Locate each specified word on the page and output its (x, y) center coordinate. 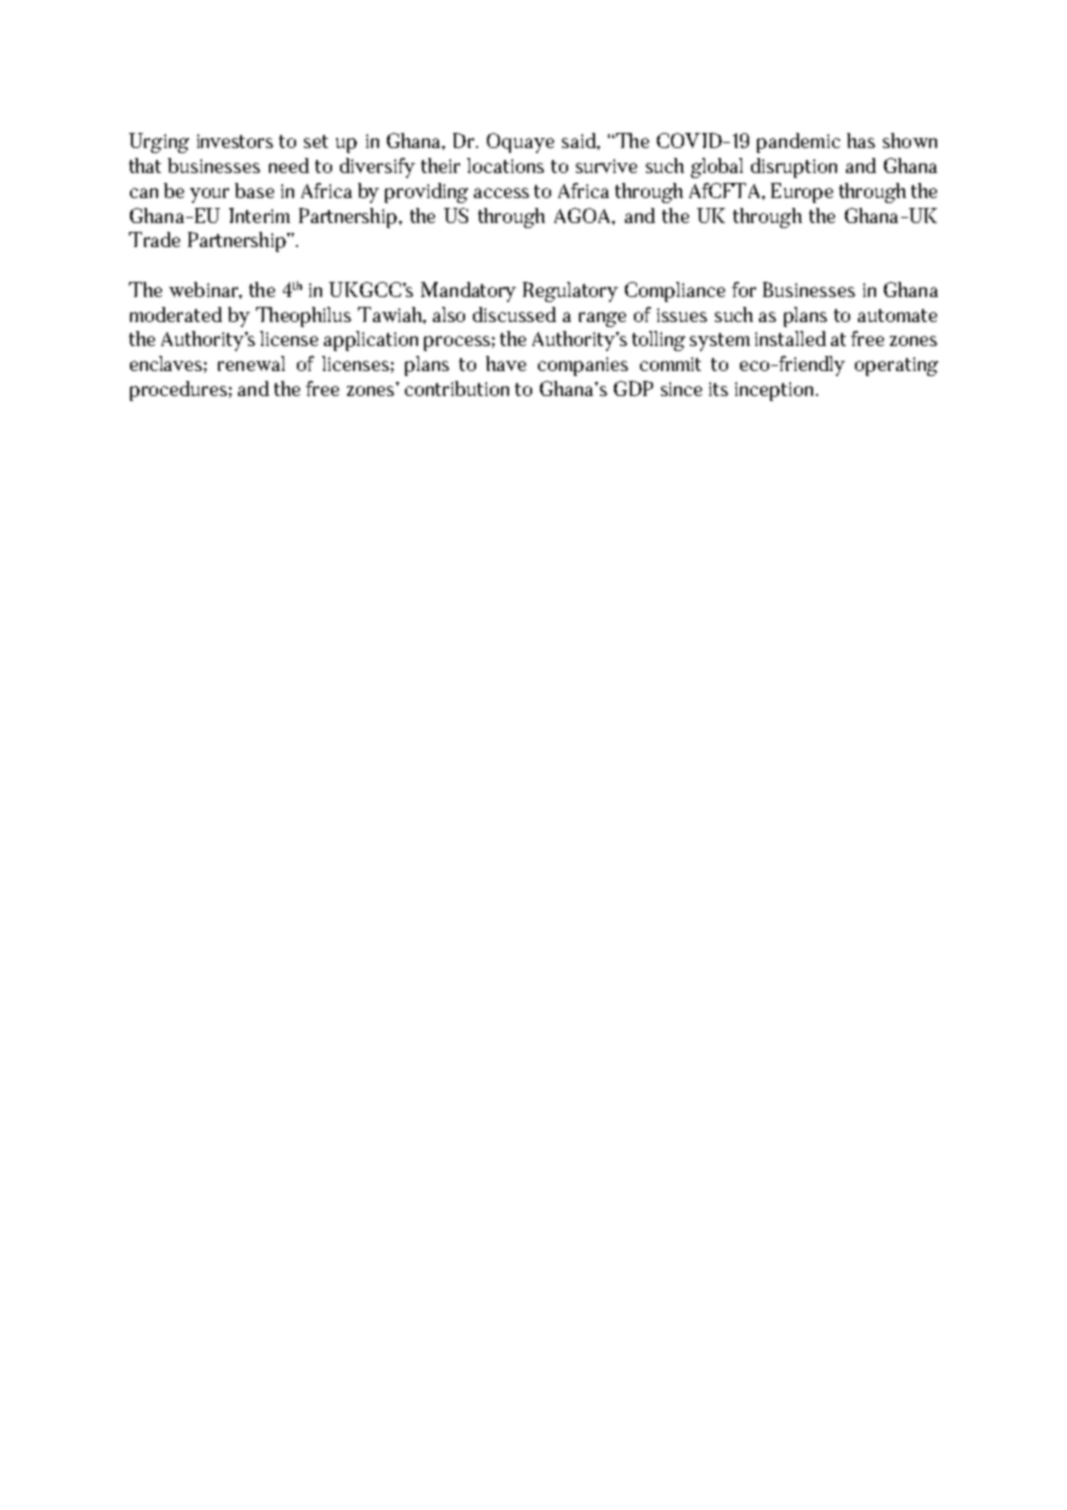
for (744, 289)
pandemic (798, 143)
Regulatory (570, 292)
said (580, 140)
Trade (154, 239)
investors (235, 141)
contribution (457, 388)
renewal (251, 363)
